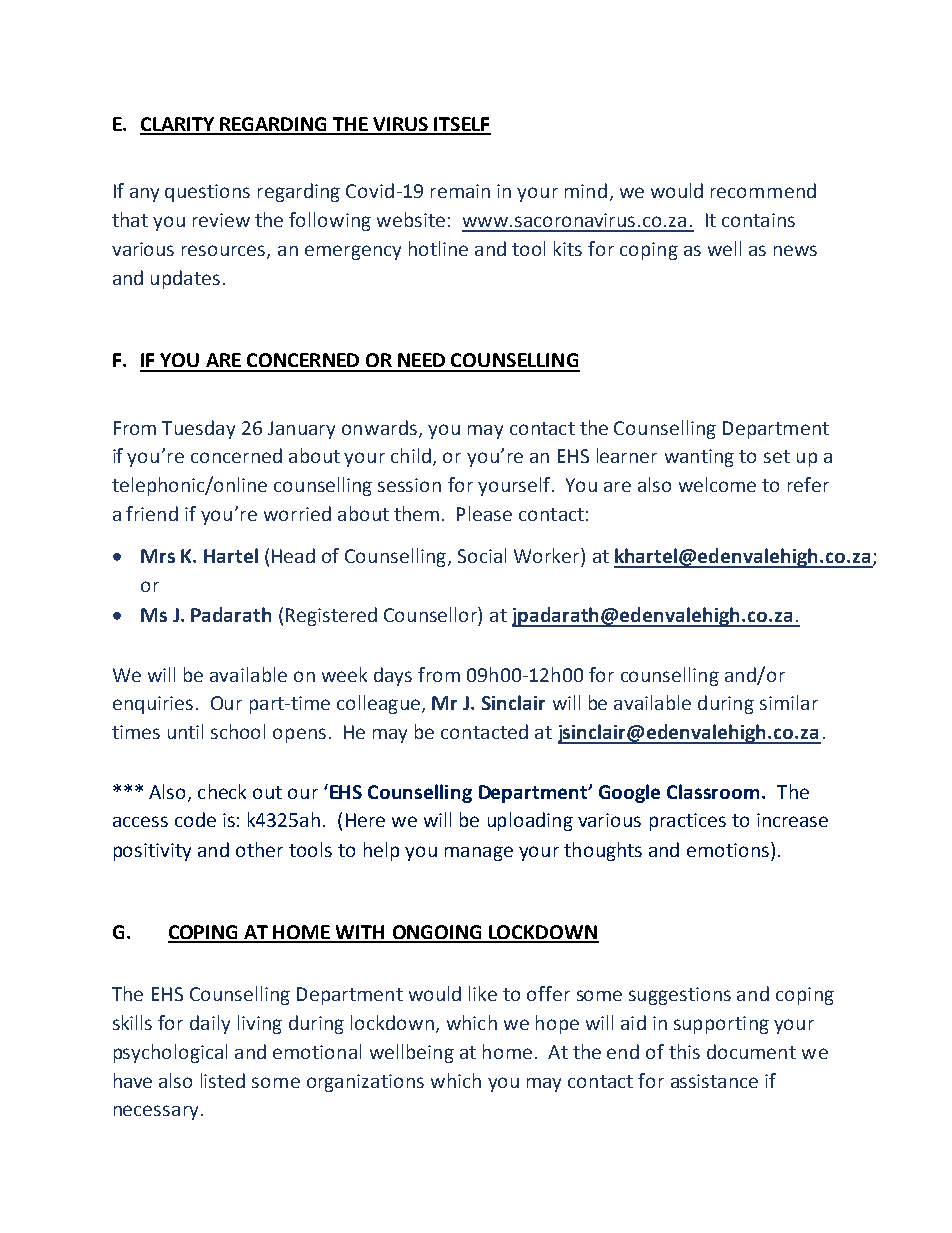  Describe the element at coordinates (728, 850) in the screenshot. I see `emotions` at that location.
